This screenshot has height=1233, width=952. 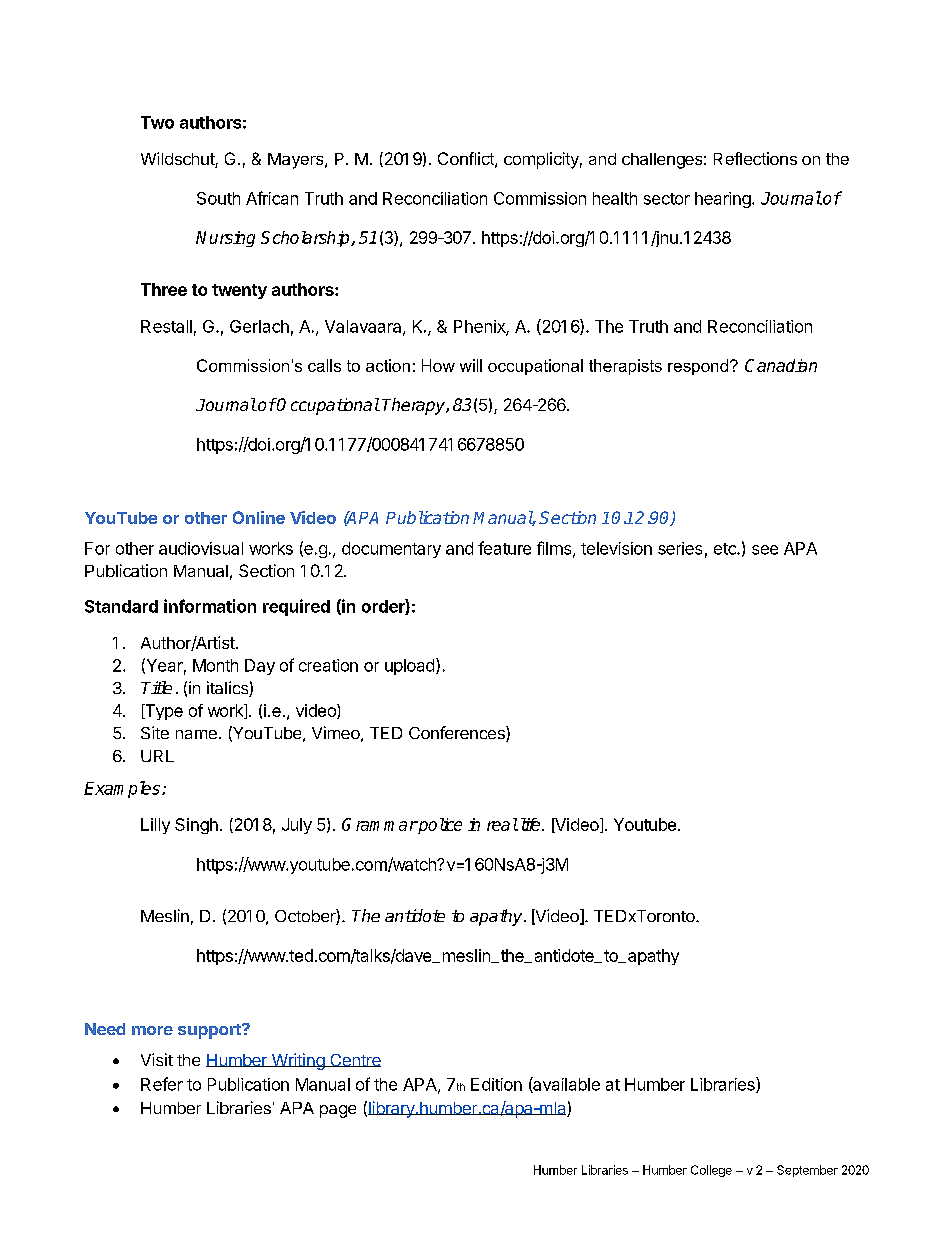 I want to click on police, so click(x=439, y=826).
